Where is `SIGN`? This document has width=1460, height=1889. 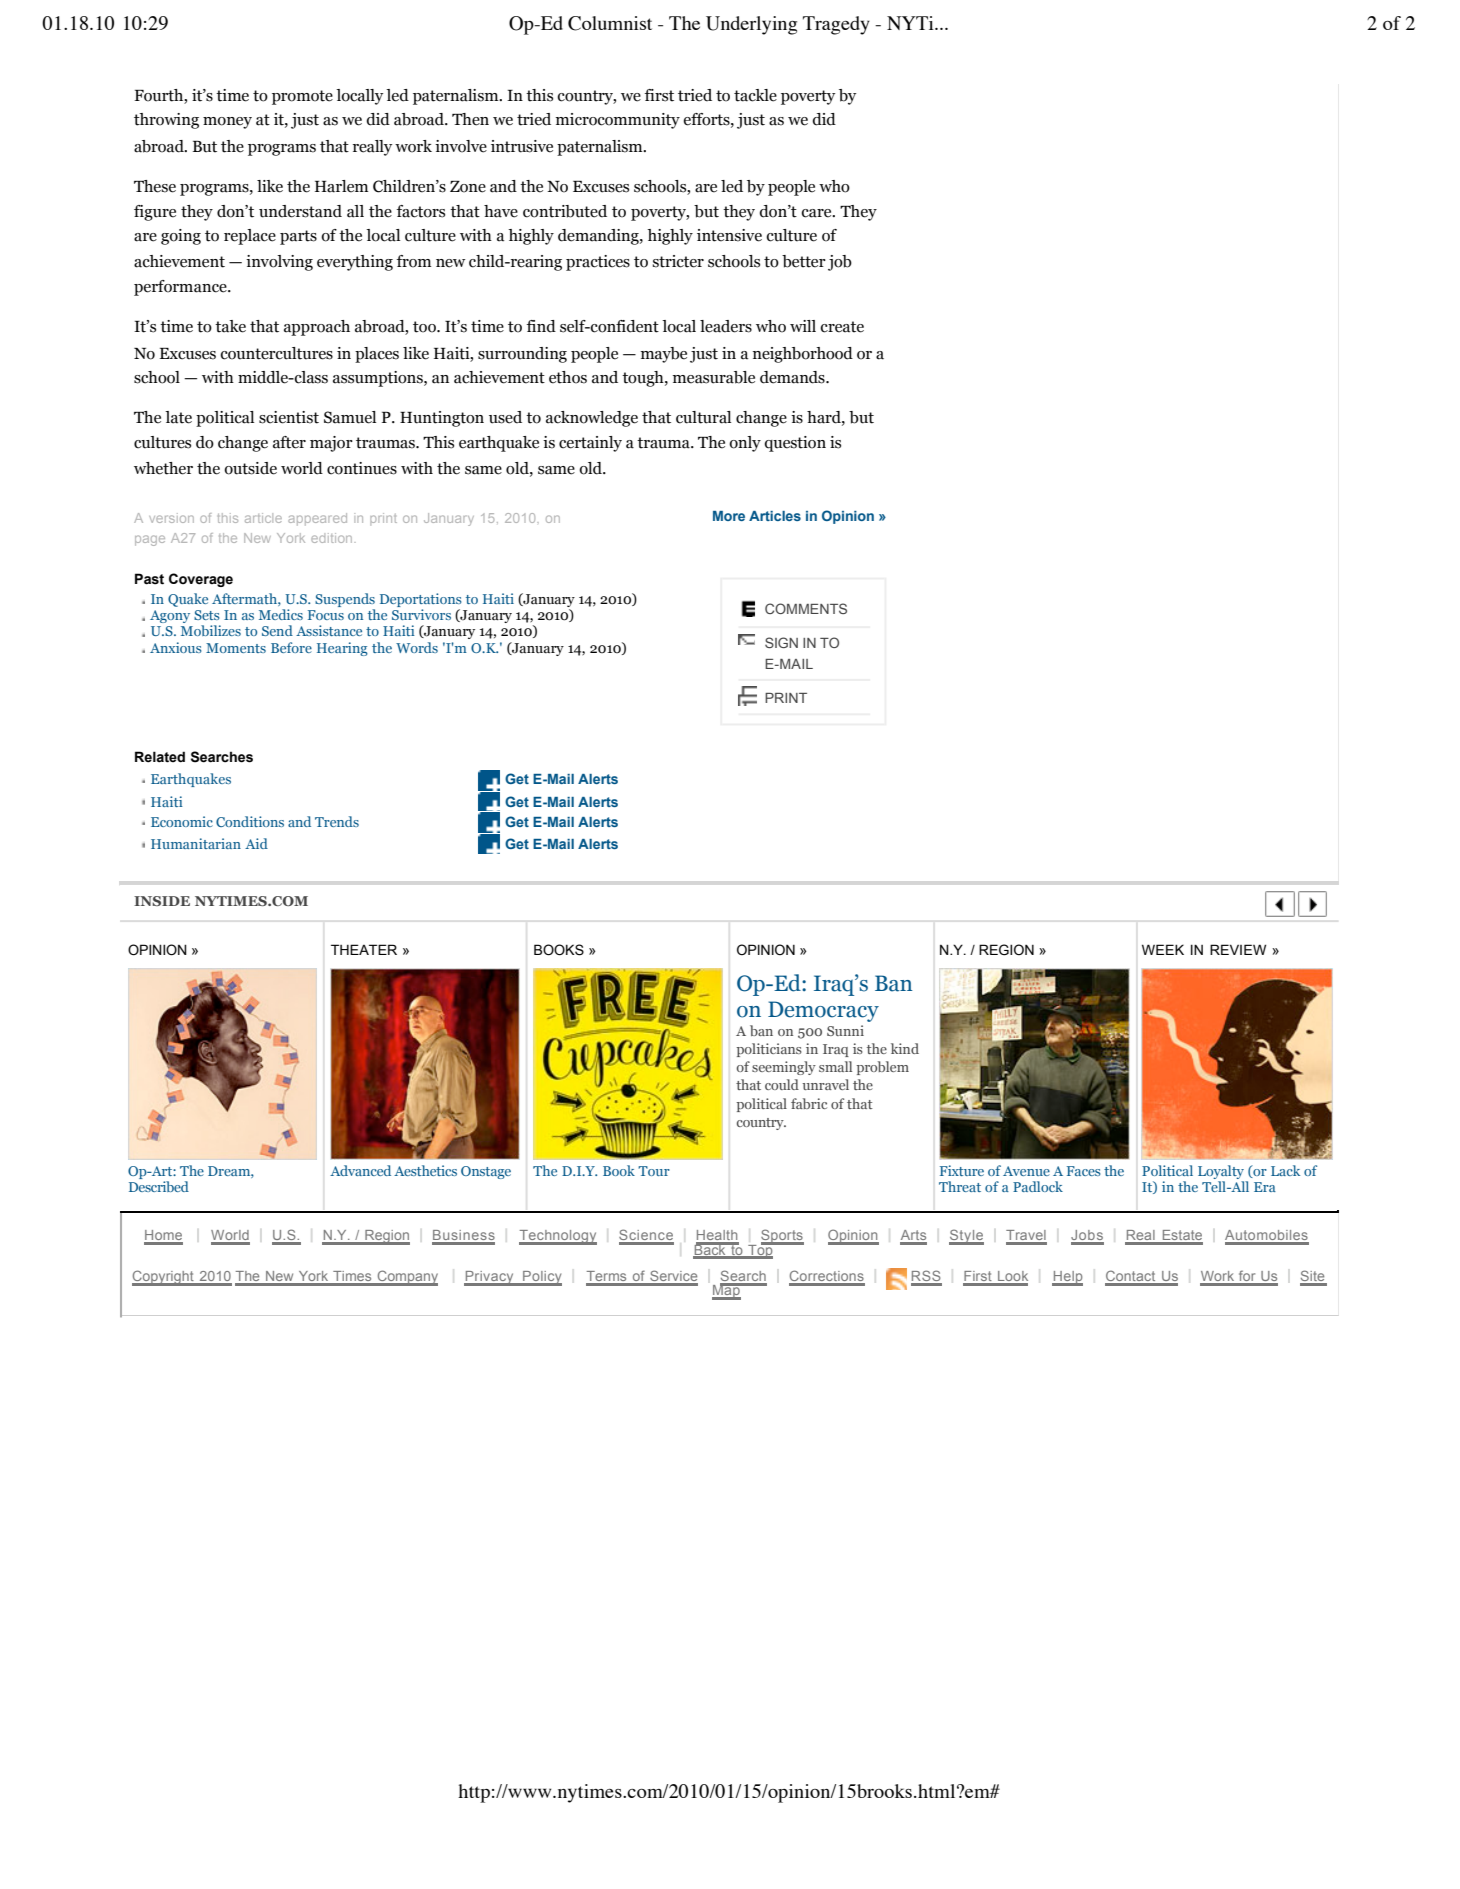 SIGN is located at coordinates (781, 642).
